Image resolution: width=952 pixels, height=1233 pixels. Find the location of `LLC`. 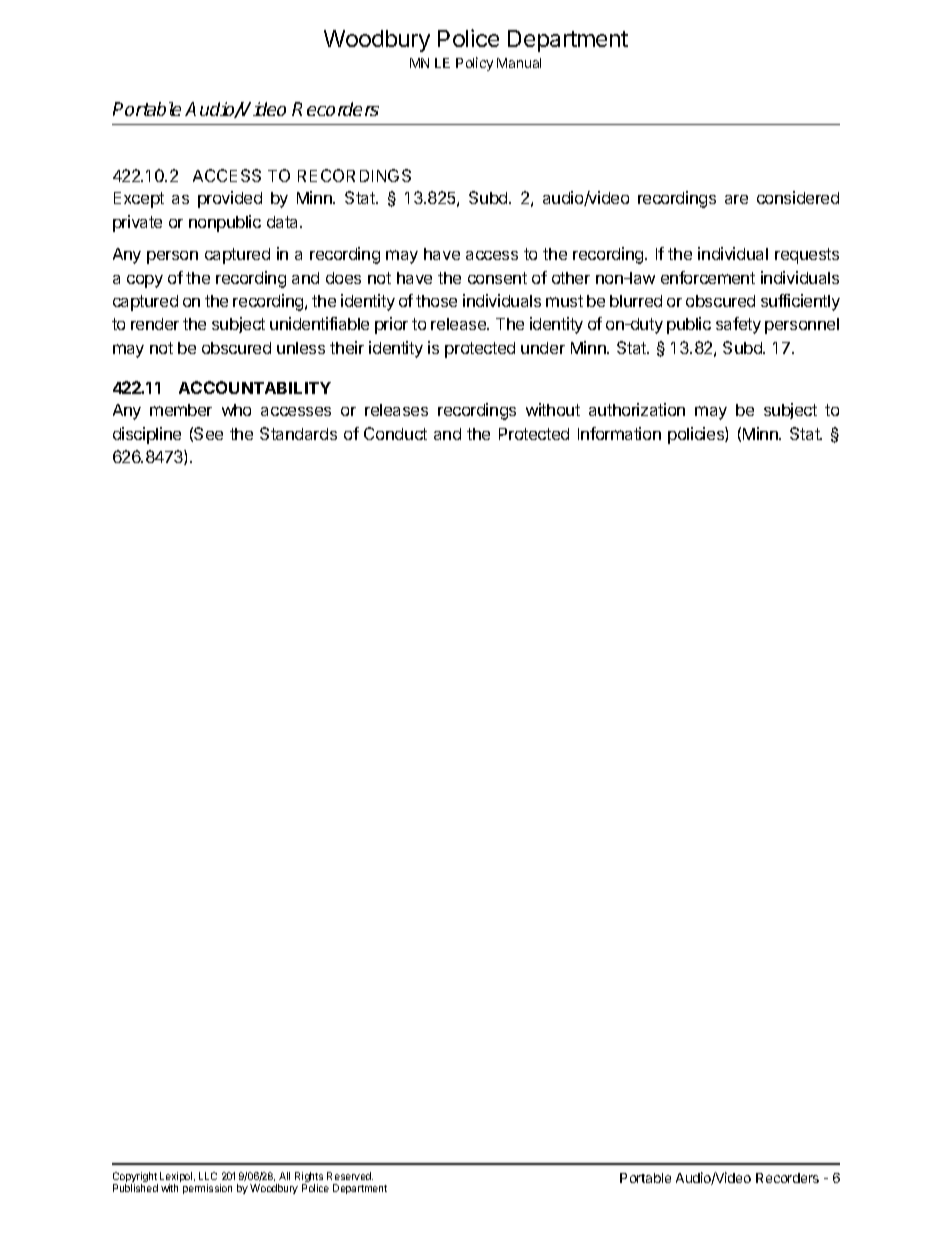

LLC is located at coordinates (208, 1176).
